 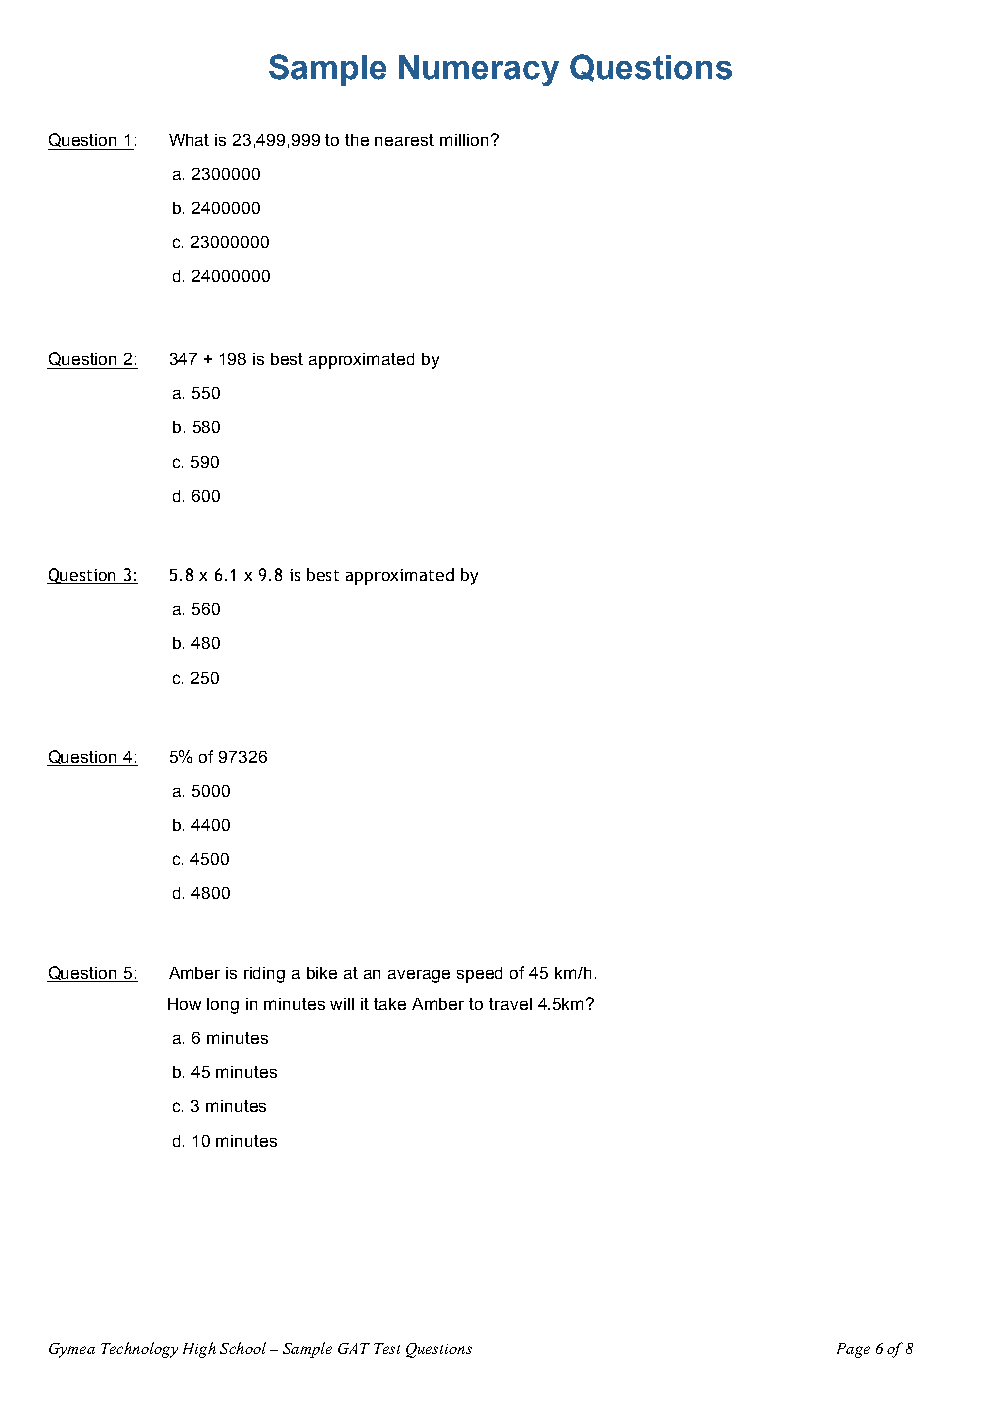 What do you see at coordinates (189, 140) in the image?
I see `What` at bounding box center [189, 140].
